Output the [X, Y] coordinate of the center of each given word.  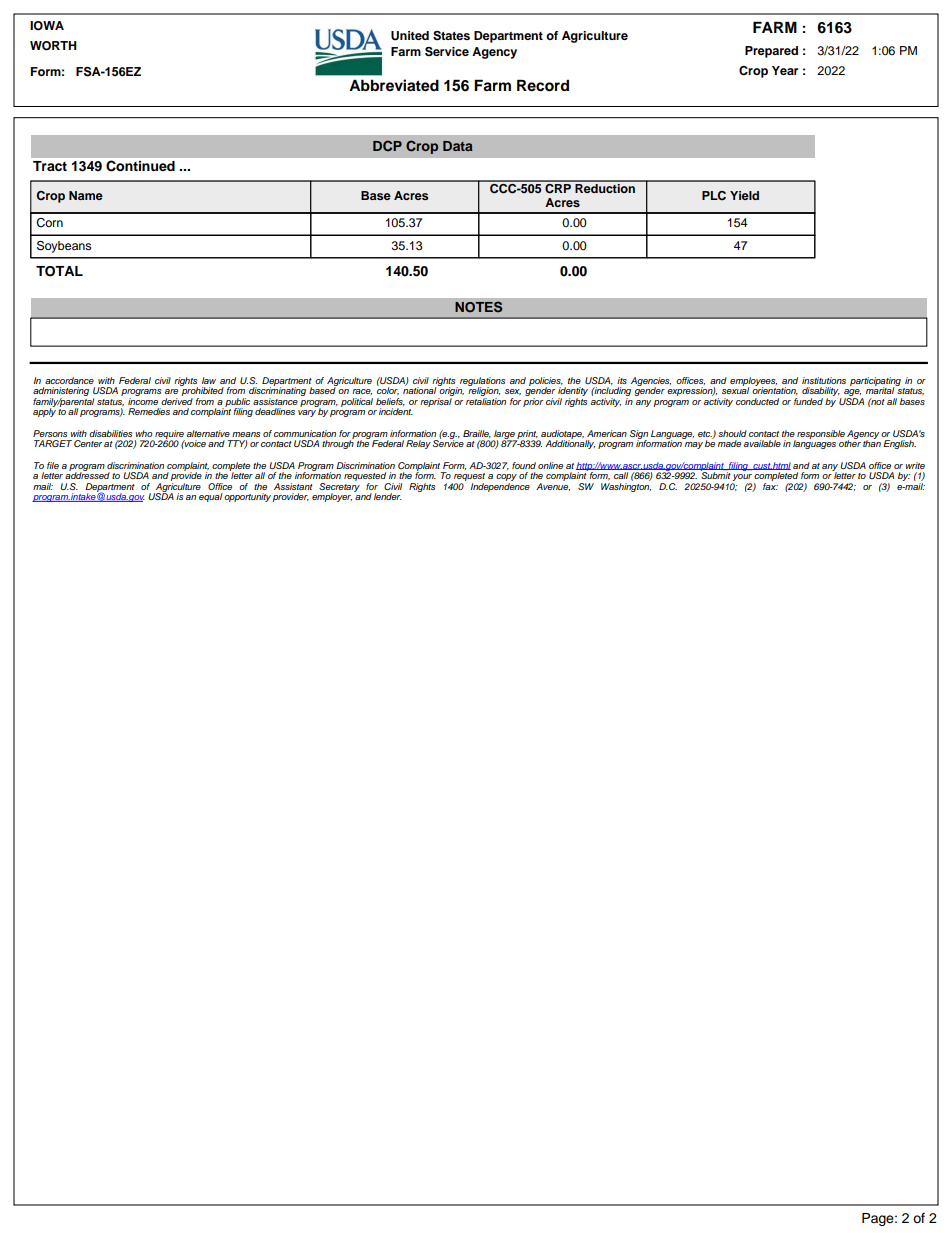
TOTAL [59, 271]
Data [458, 146]
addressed [87, 474]
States [451, 36]
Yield [744, 195]
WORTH [53, 46]
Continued [140, 166]
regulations [482, 382]
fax [770, 486]
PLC [714, 196]
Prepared [771, 52]
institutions [824, 380]
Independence [500, 487]
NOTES [478, 307]
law [209, 380]
